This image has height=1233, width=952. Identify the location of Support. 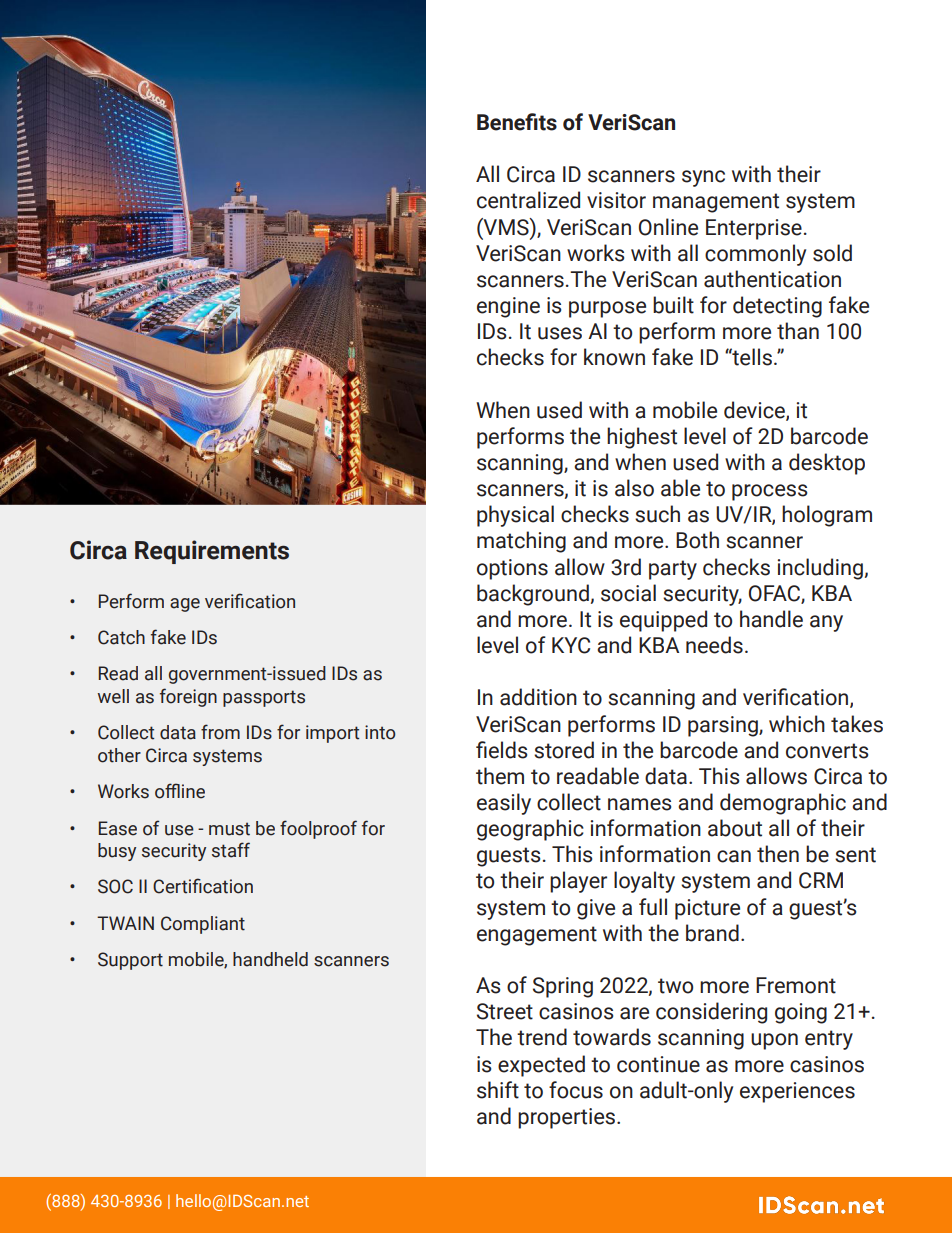
(130, 961).
